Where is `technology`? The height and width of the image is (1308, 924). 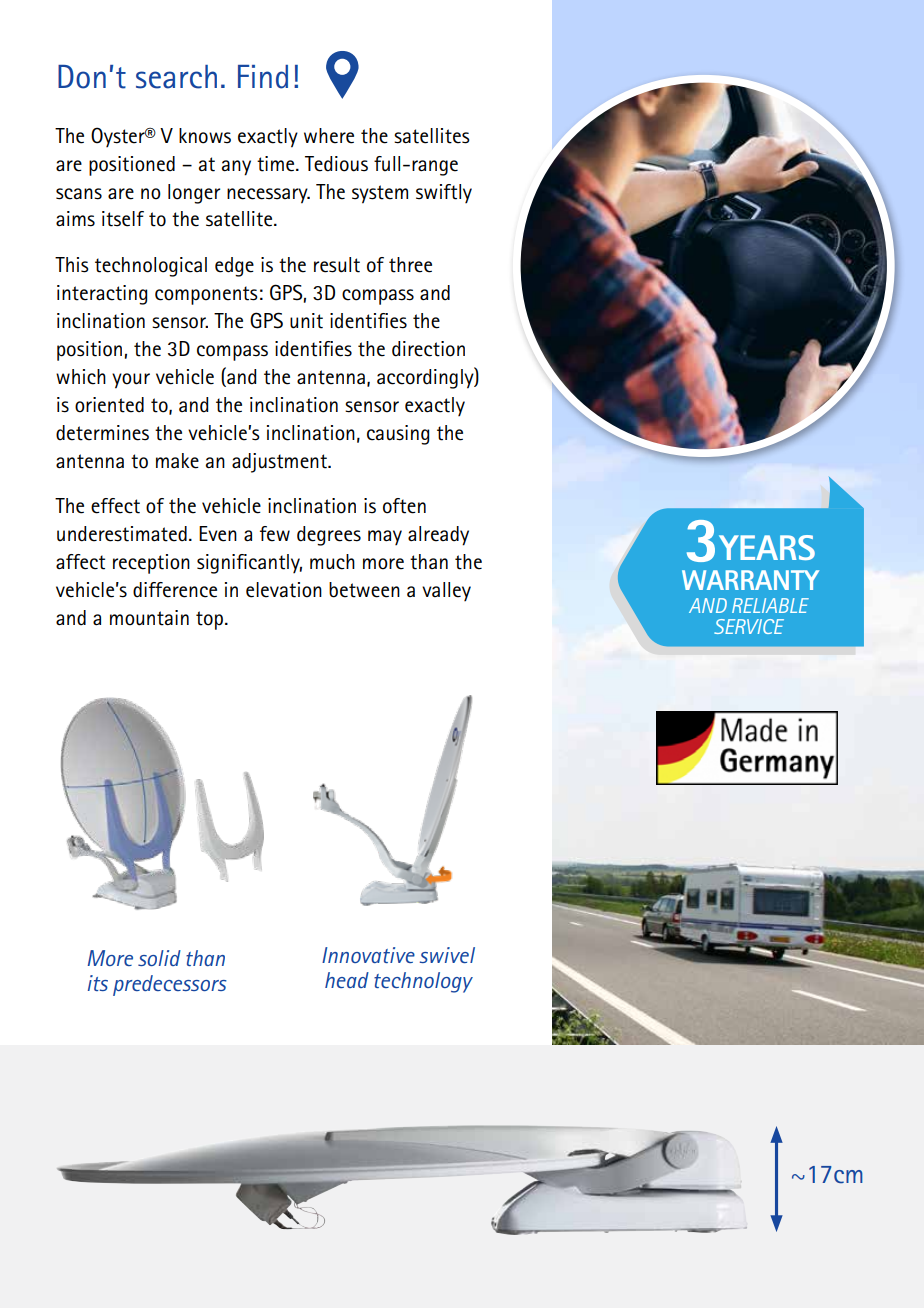 technology is located at coordinates (423, 982).
